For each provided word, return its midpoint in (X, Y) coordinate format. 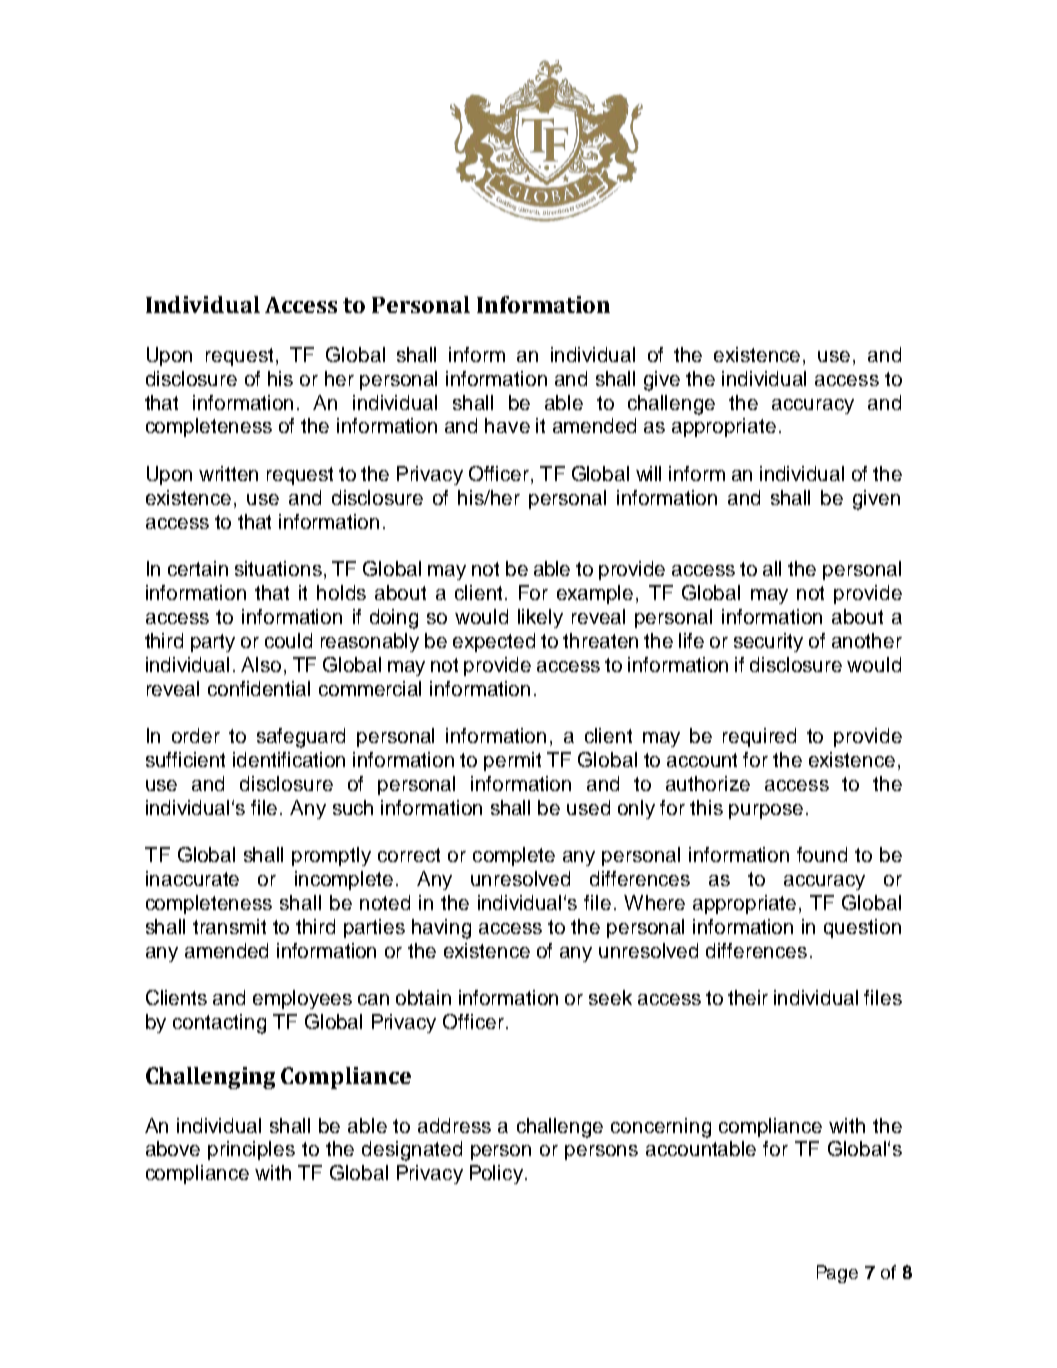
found (822, 854)
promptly (331, 856)
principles (251, 1150)
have (507, 425)
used (588, 807)
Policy (496, 1174)
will (648, 473)
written (228, 473)
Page (837, 1274)
